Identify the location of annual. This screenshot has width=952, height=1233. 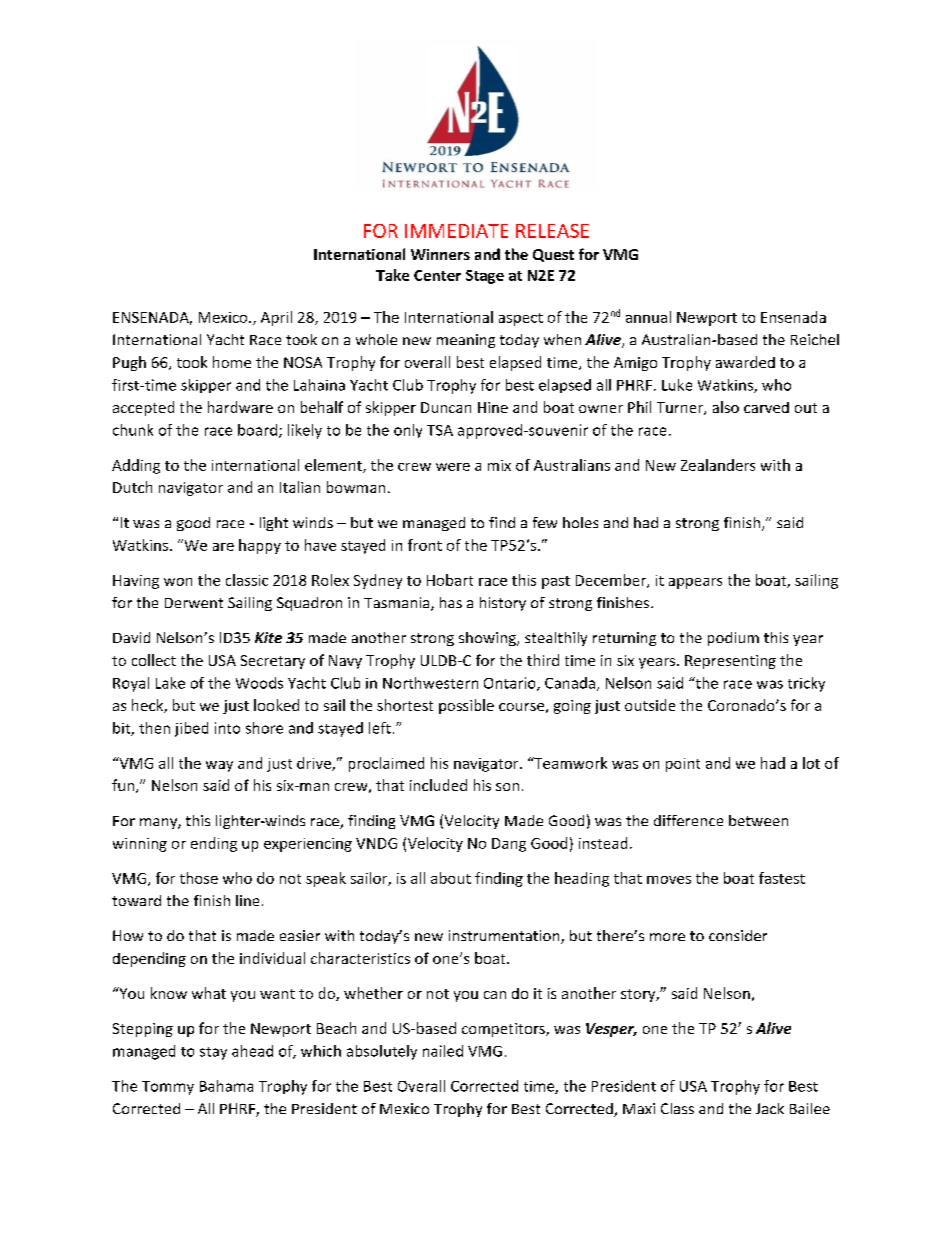
(648, 317).
